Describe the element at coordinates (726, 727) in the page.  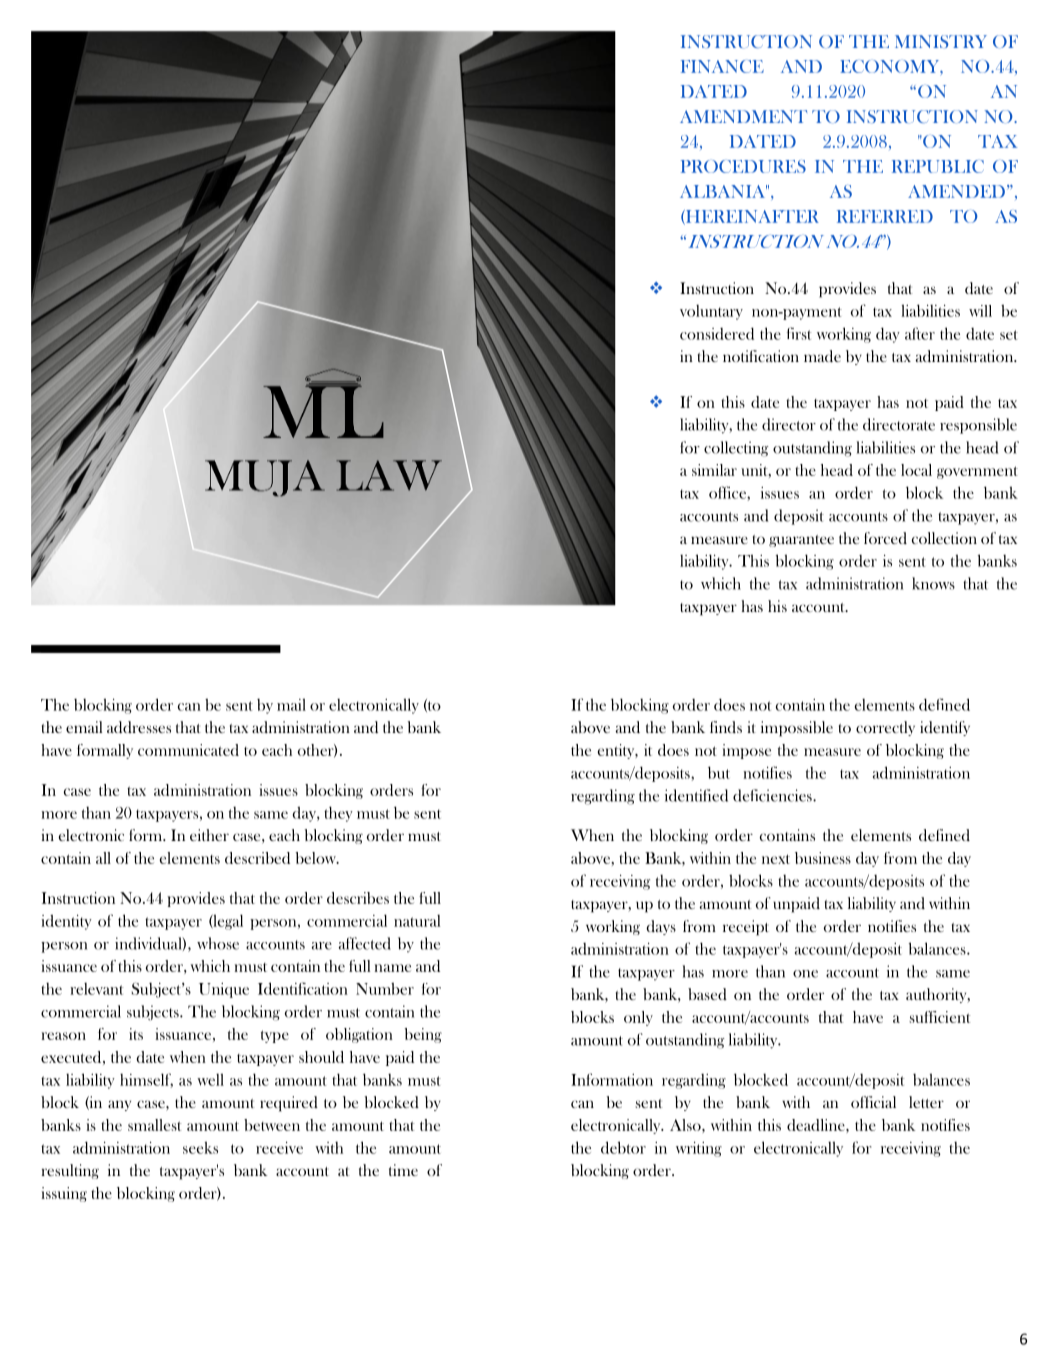
I see `finds` at that location.
